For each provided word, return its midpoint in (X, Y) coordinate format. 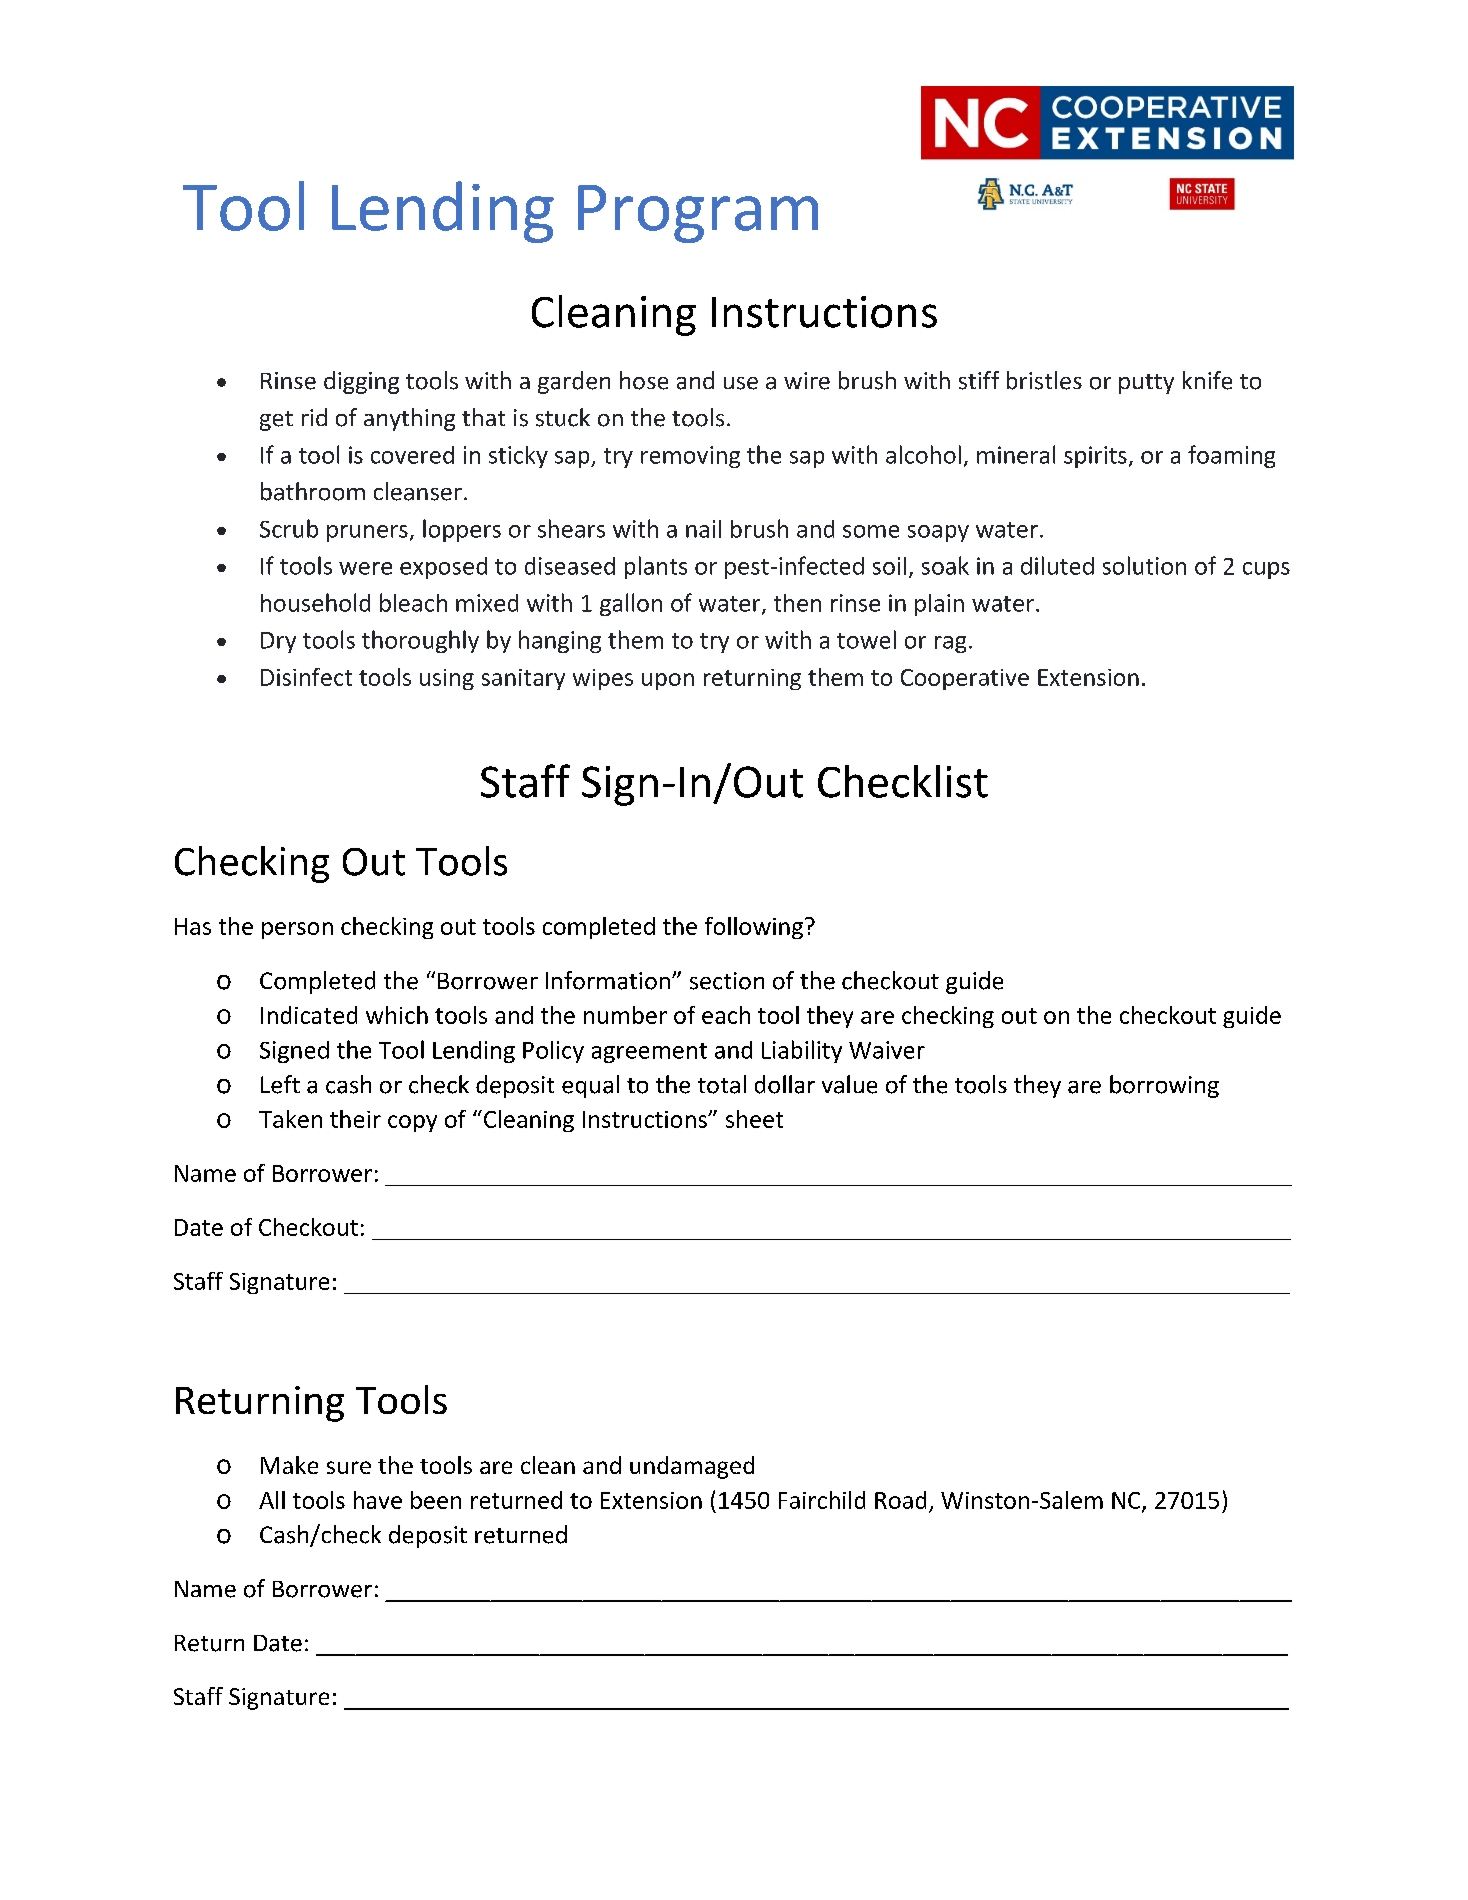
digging (361, 382)
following (754, 928)
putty (1146, 384)
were (365, 568)
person (297, 930)
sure (349, 1467)
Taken (290, 1119)
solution (1144, 565)
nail (703, 529)
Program (698, 214)
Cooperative (965, 679)
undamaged (692, 1467)
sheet (754, 1119)
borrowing (1164, 1086)
